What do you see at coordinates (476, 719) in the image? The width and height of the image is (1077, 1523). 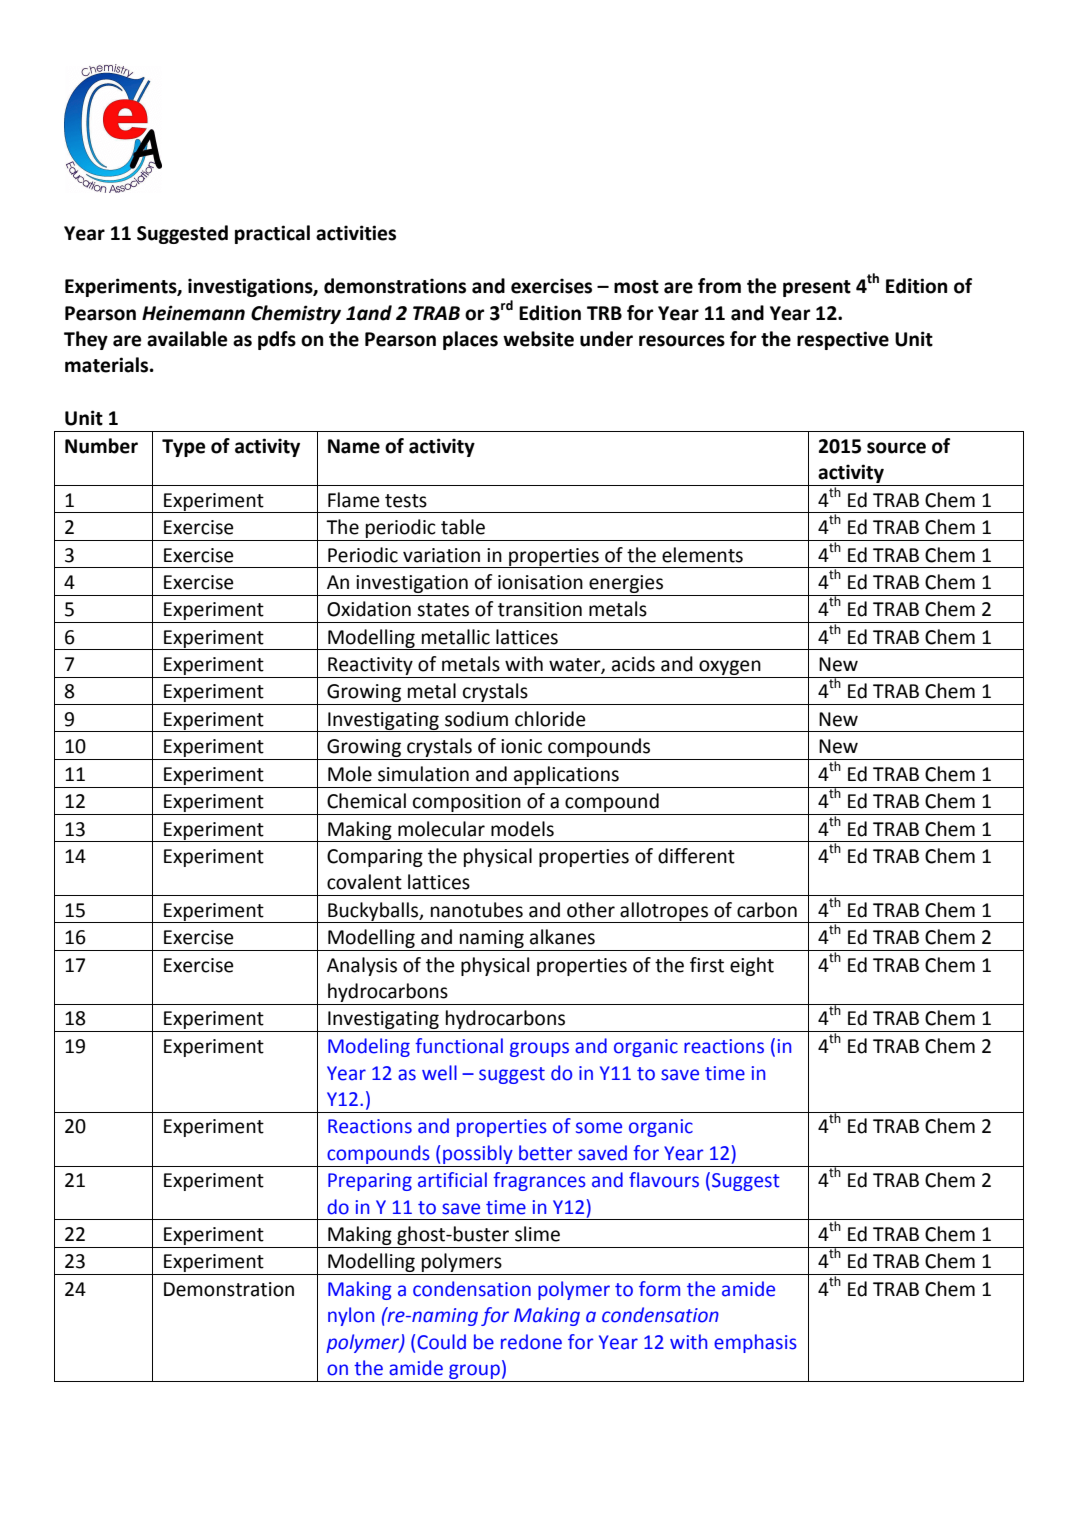 I see `sodium` at bounding box center [476, 719].
